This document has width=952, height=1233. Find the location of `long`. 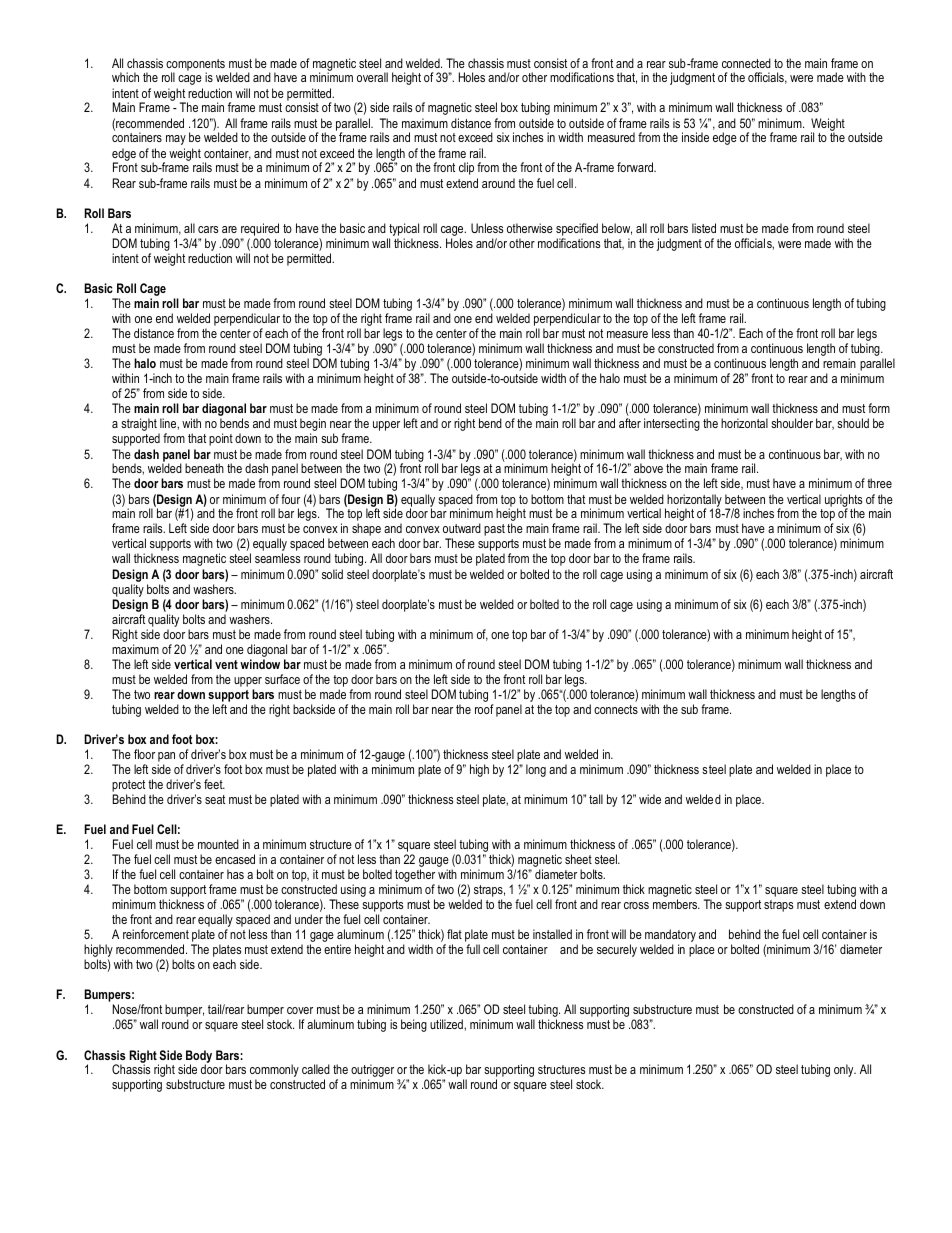

long is located at coordinates (536, 770).
